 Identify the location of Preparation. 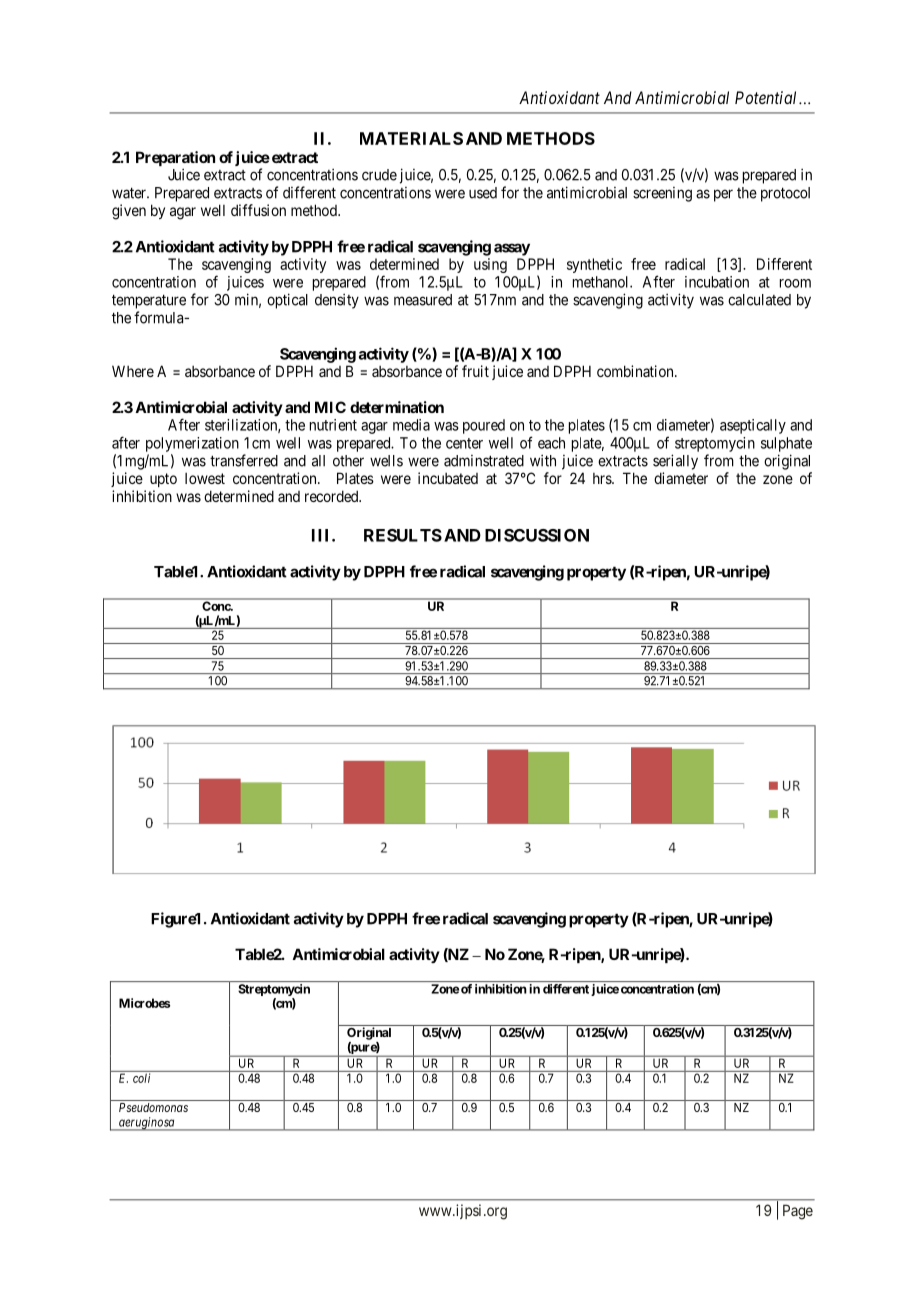
(175, 160).
